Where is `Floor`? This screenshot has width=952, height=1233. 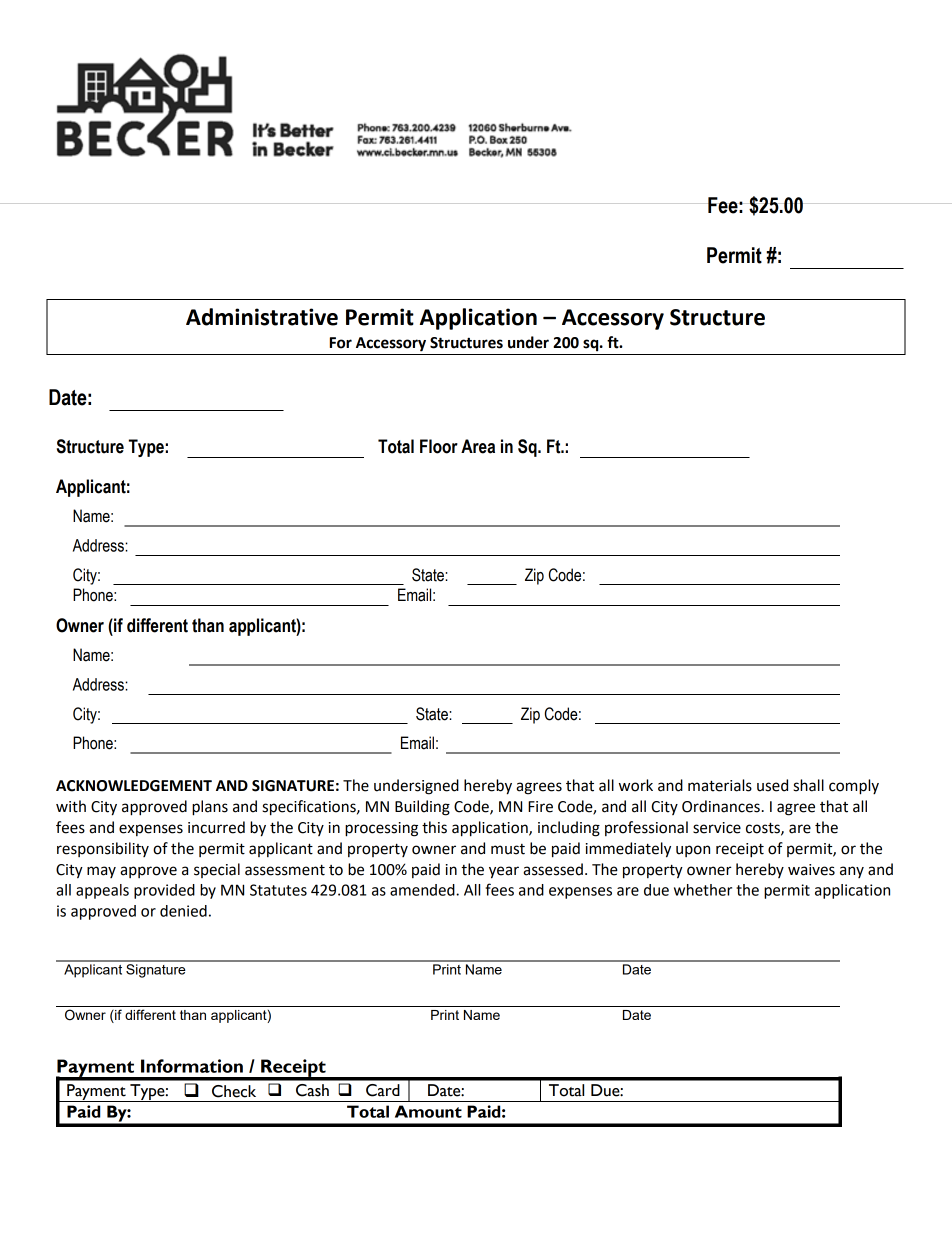
Floor is located at coordinates (439, 446).
